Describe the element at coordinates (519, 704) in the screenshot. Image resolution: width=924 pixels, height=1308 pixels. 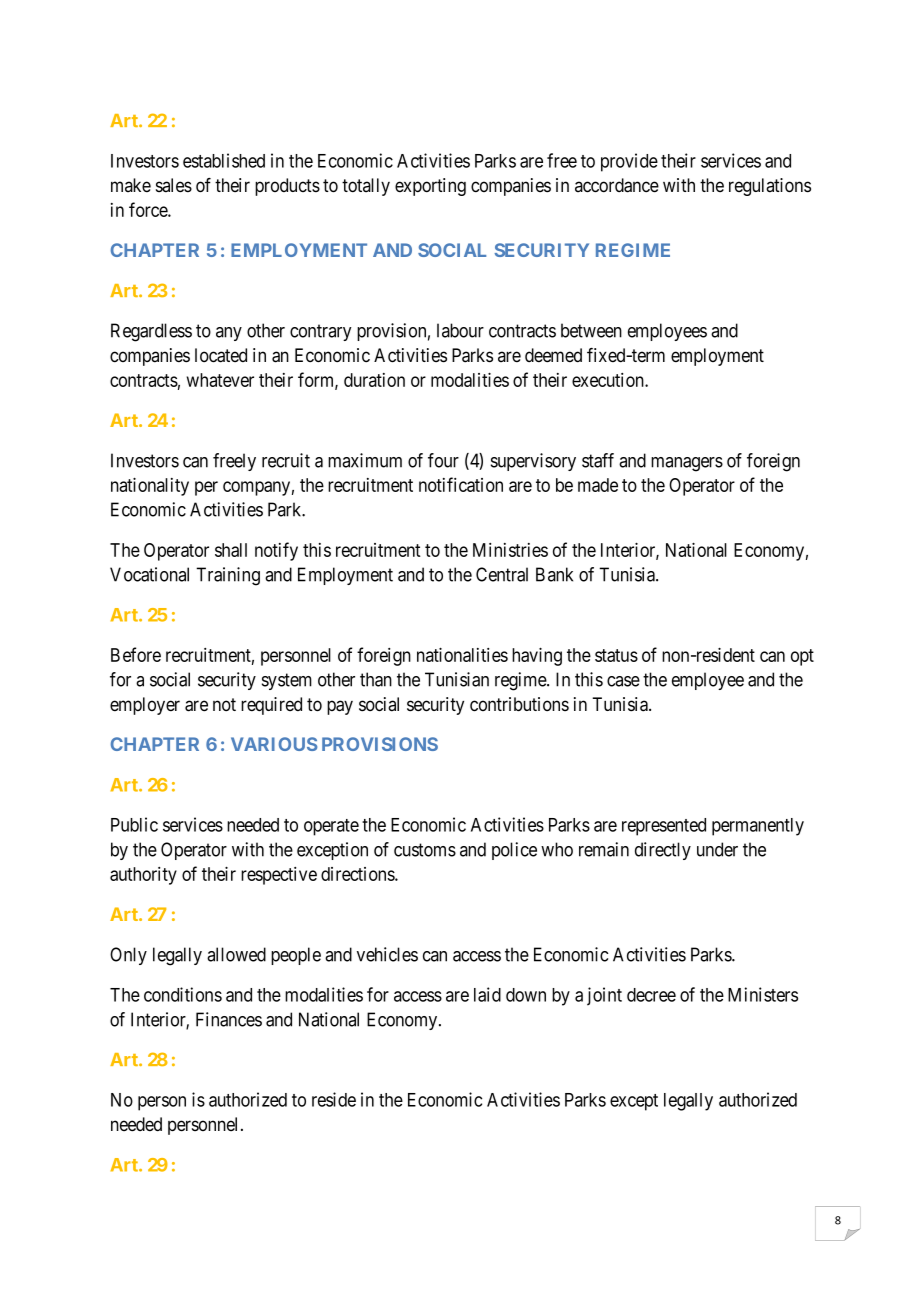
I see `contributions` at that location.
